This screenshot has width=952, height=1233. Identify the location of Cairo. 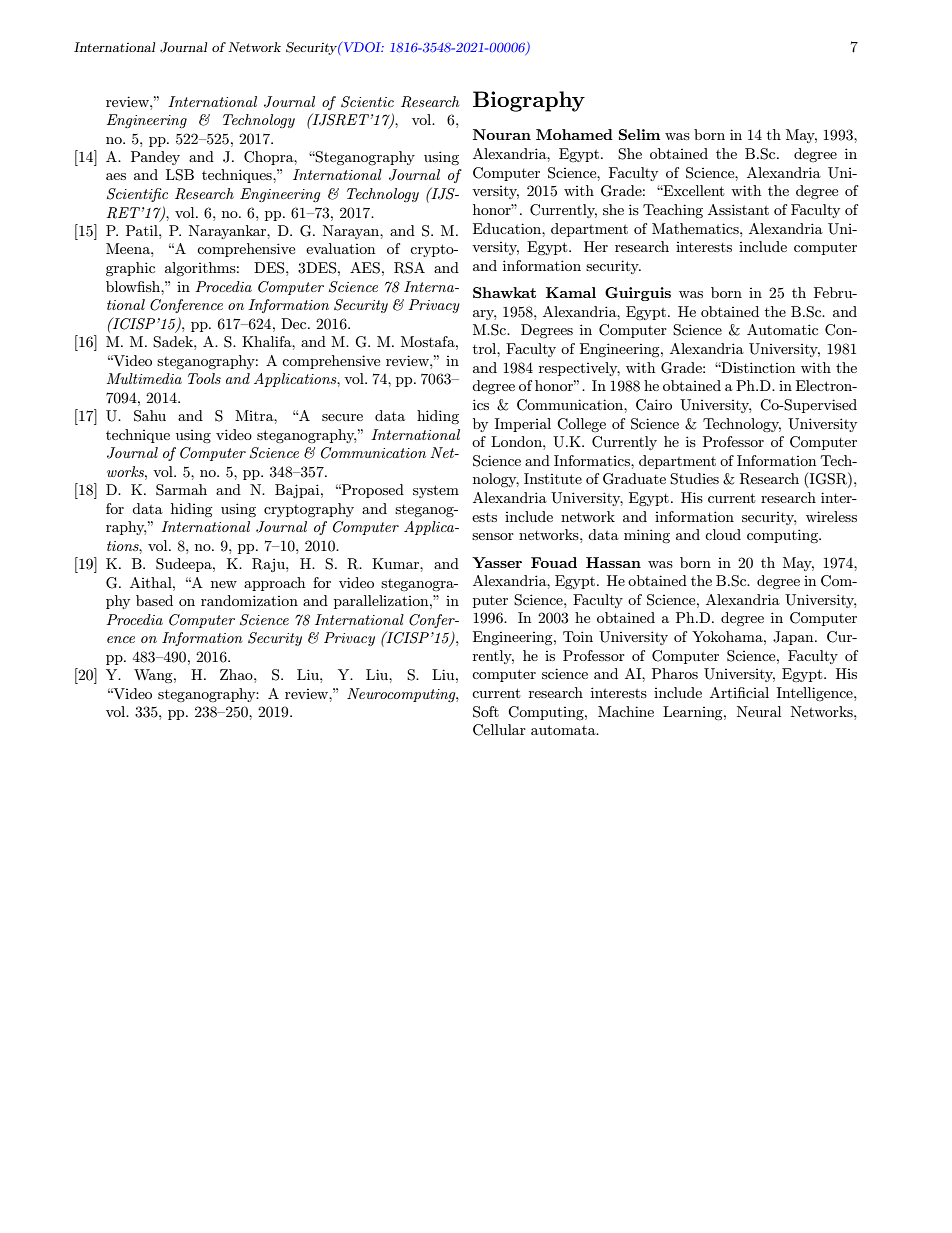
(654, 405).
